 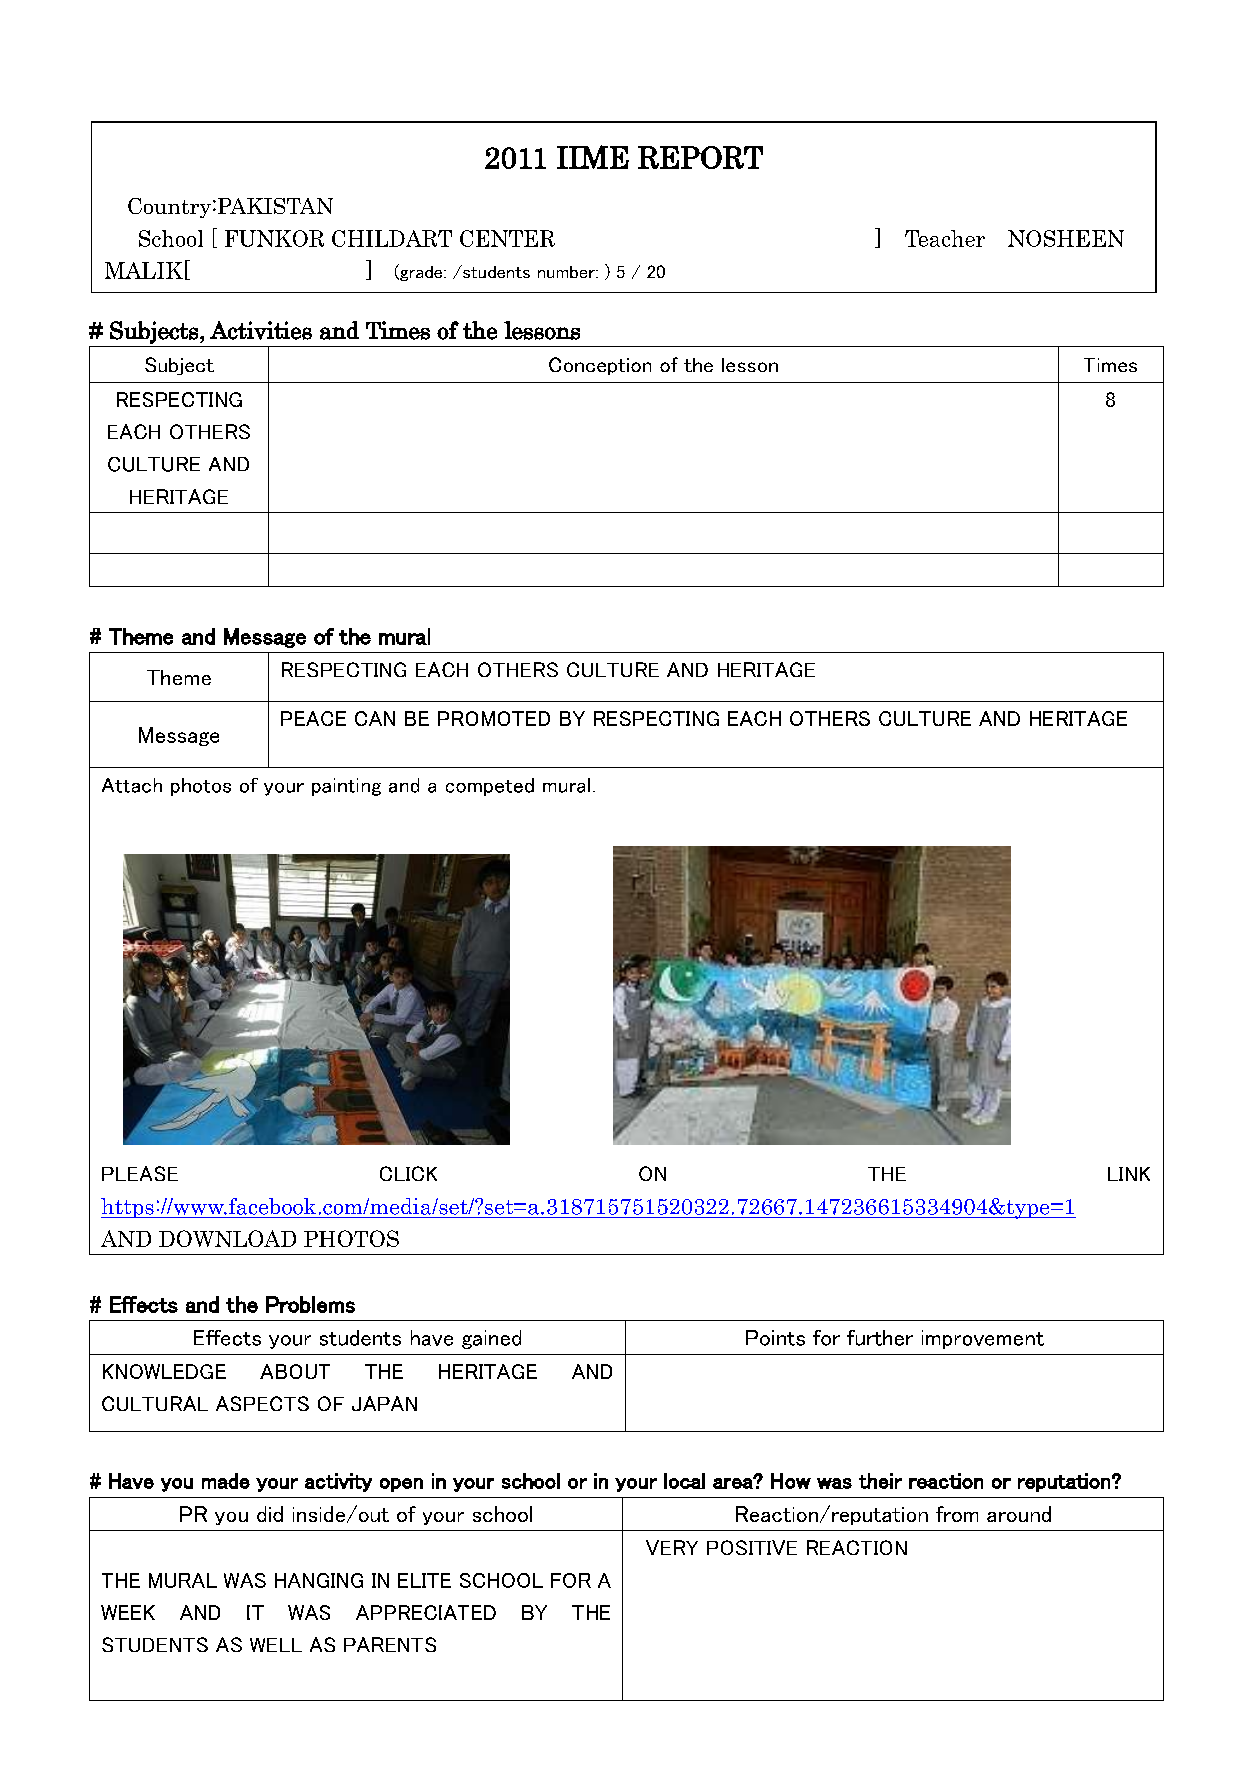 I want to click on PLEASE, so click(x=140, y=1173).
